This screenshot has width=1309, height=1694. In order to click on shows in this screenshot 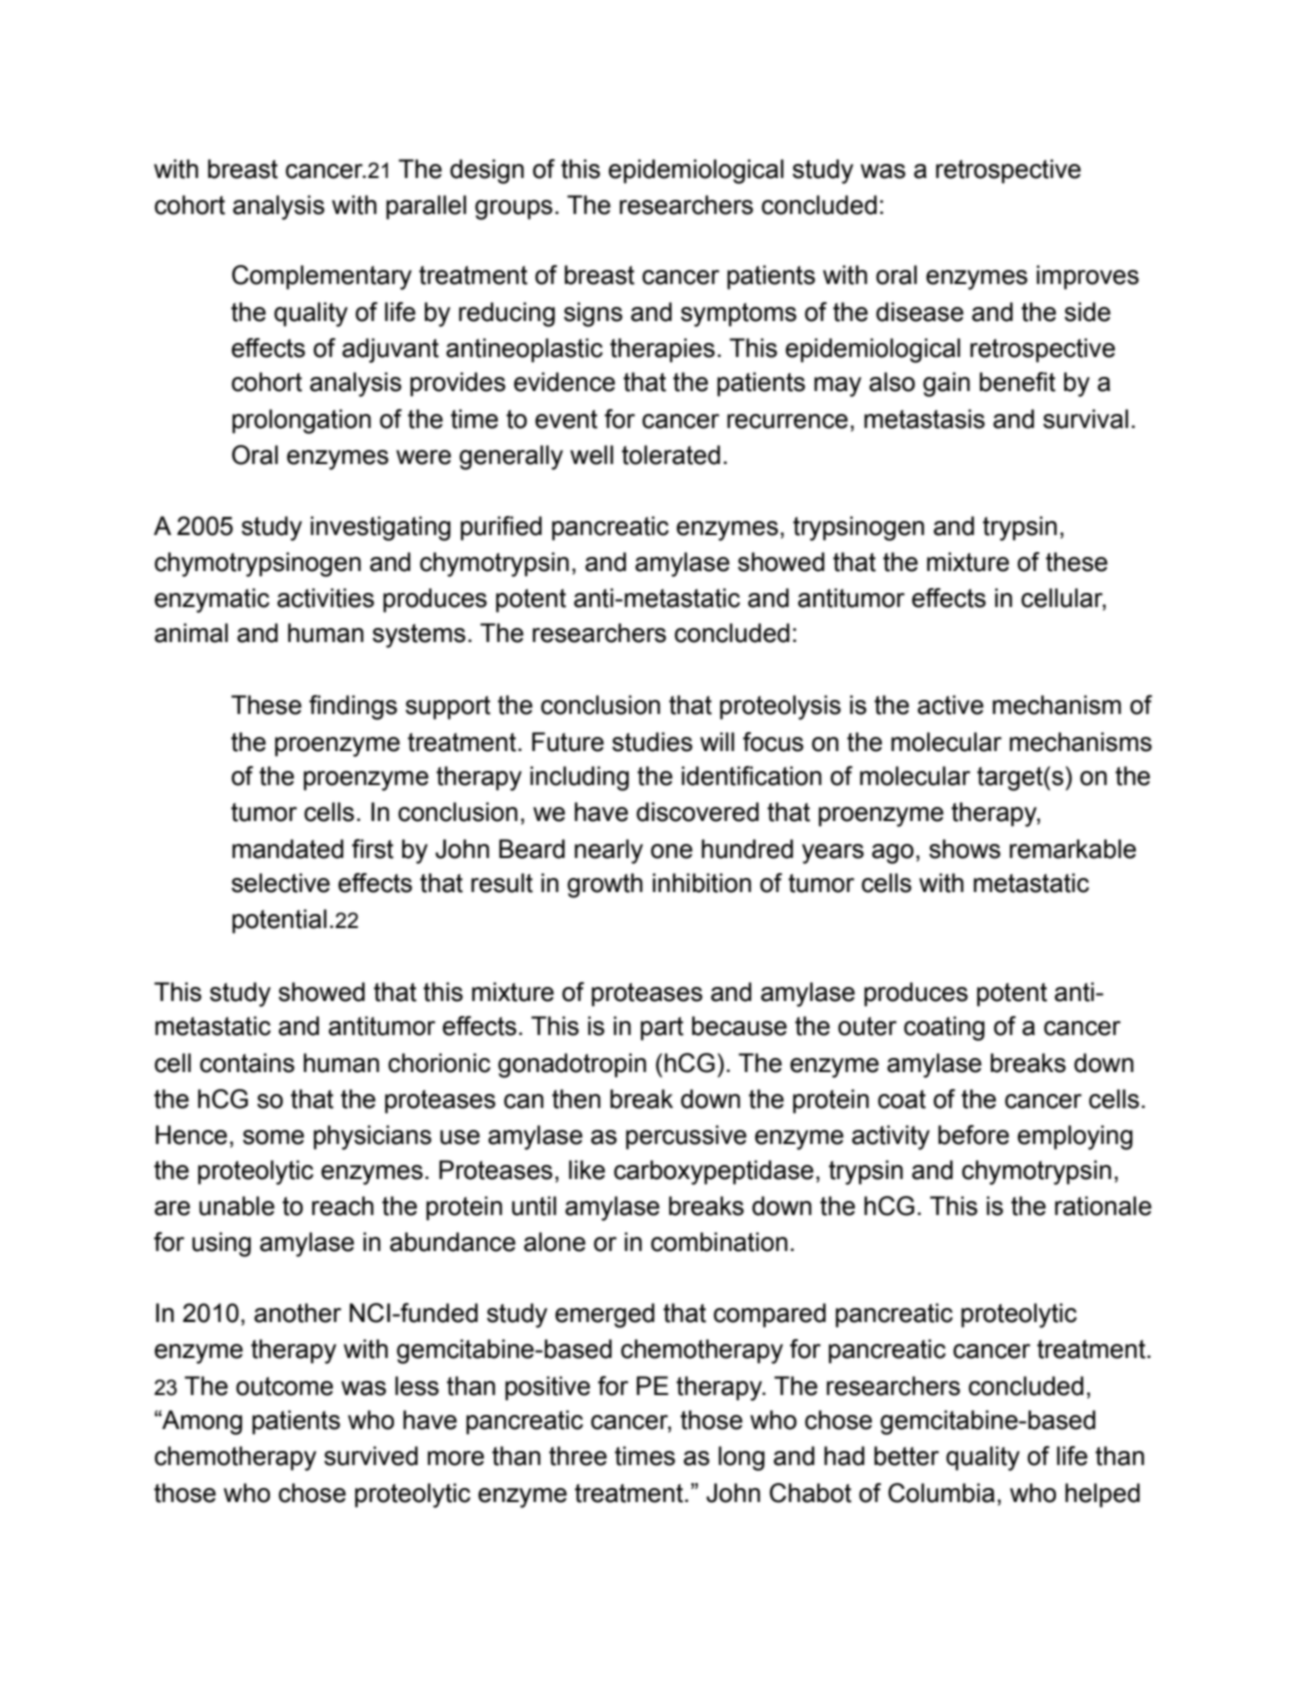, I will do `click(965, 849)`.
